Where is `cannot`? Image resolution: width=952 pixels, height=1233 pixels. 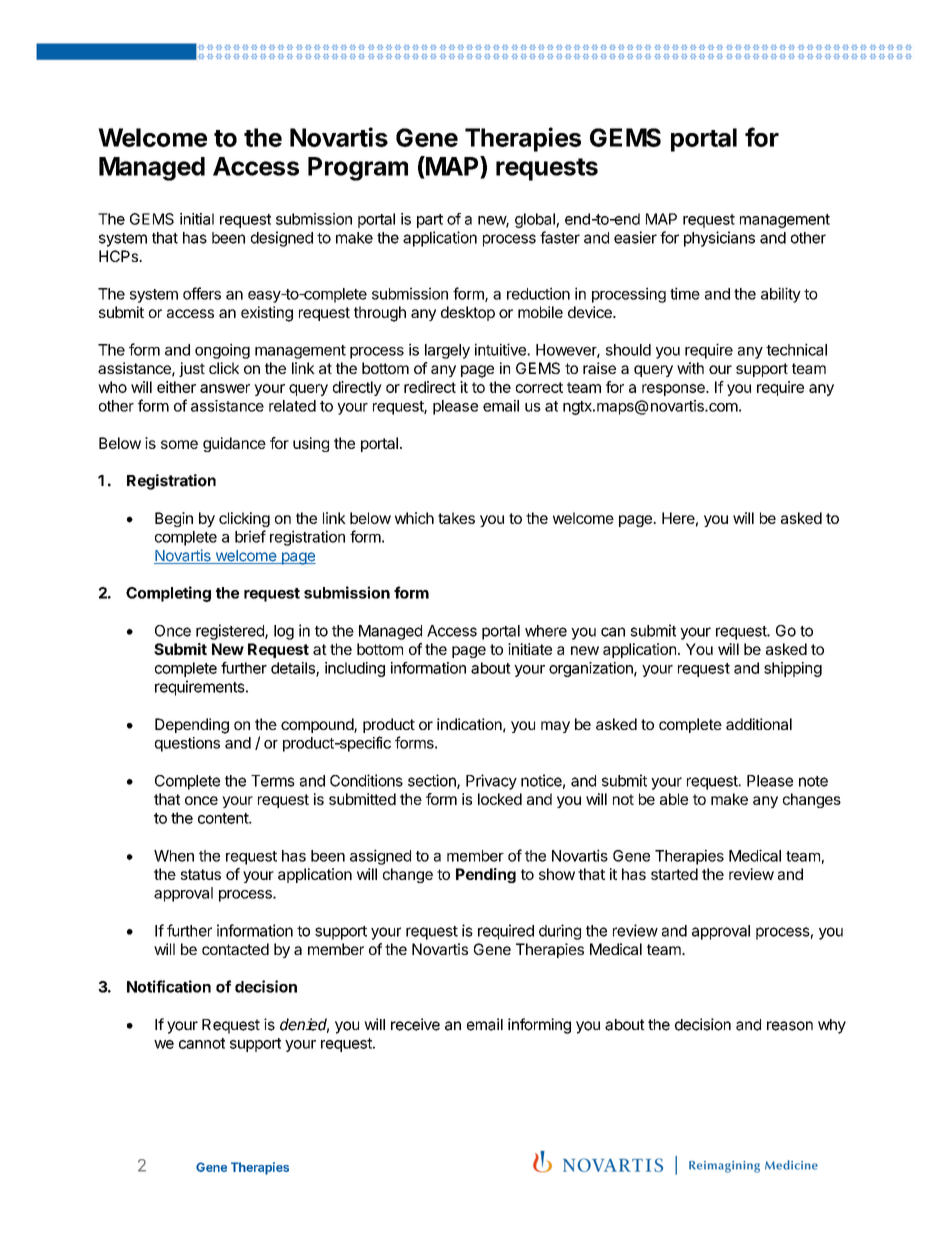 cannot is located at coordinates (202, 1043).
